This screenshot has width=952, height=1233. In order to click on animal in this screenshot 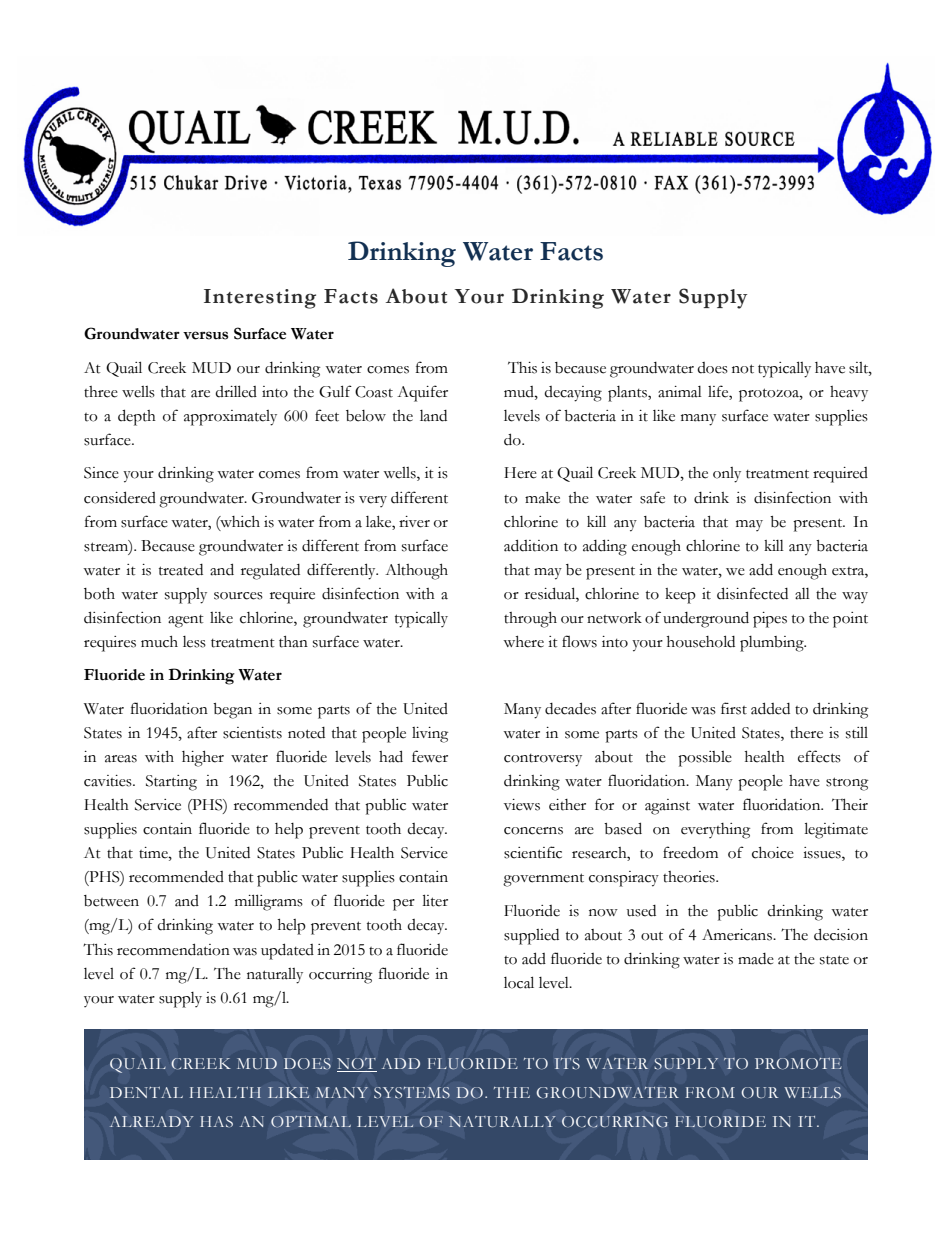, I will do `click(680, 392)`.
